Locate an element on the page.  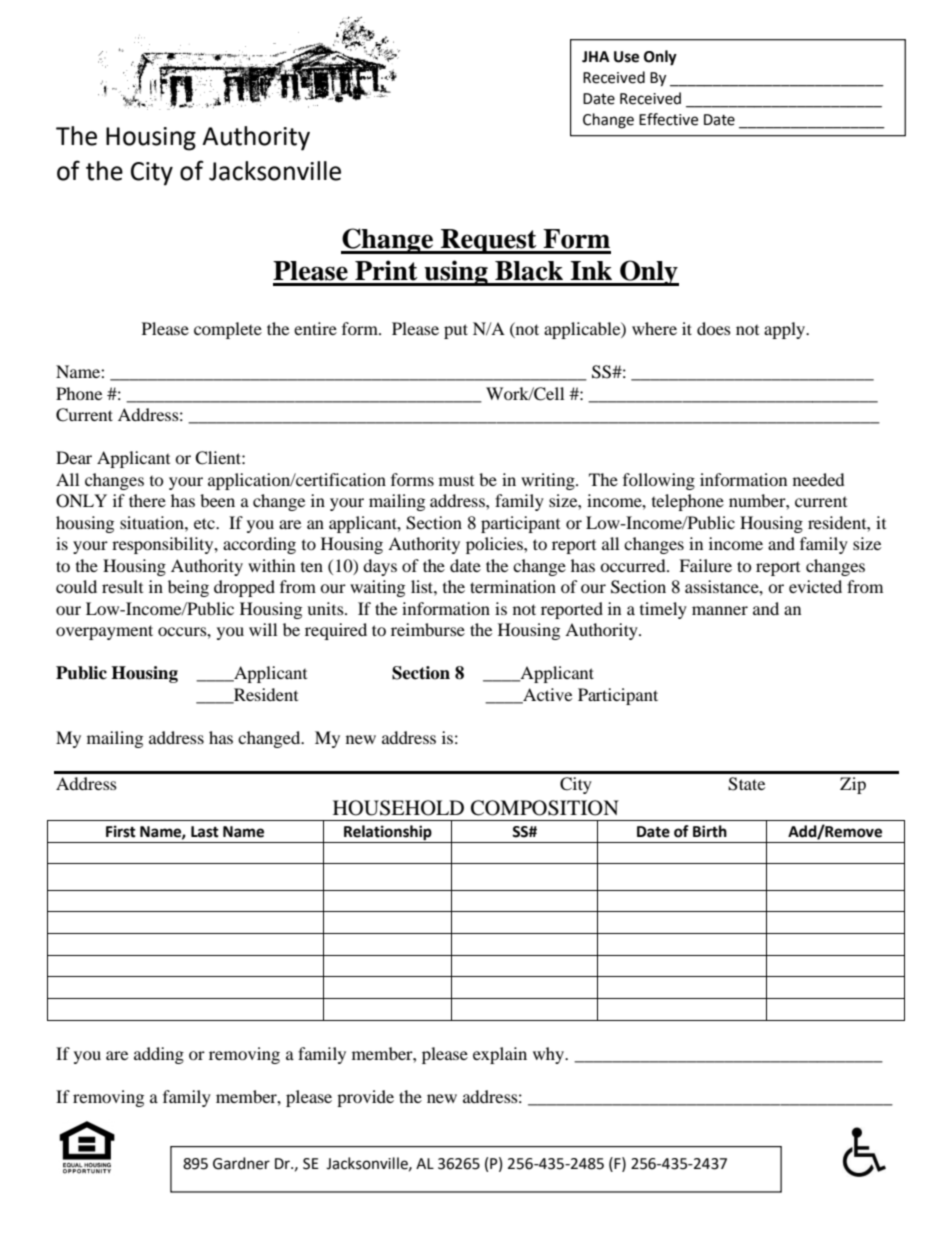
needed is located at coordinates (819, 479).
